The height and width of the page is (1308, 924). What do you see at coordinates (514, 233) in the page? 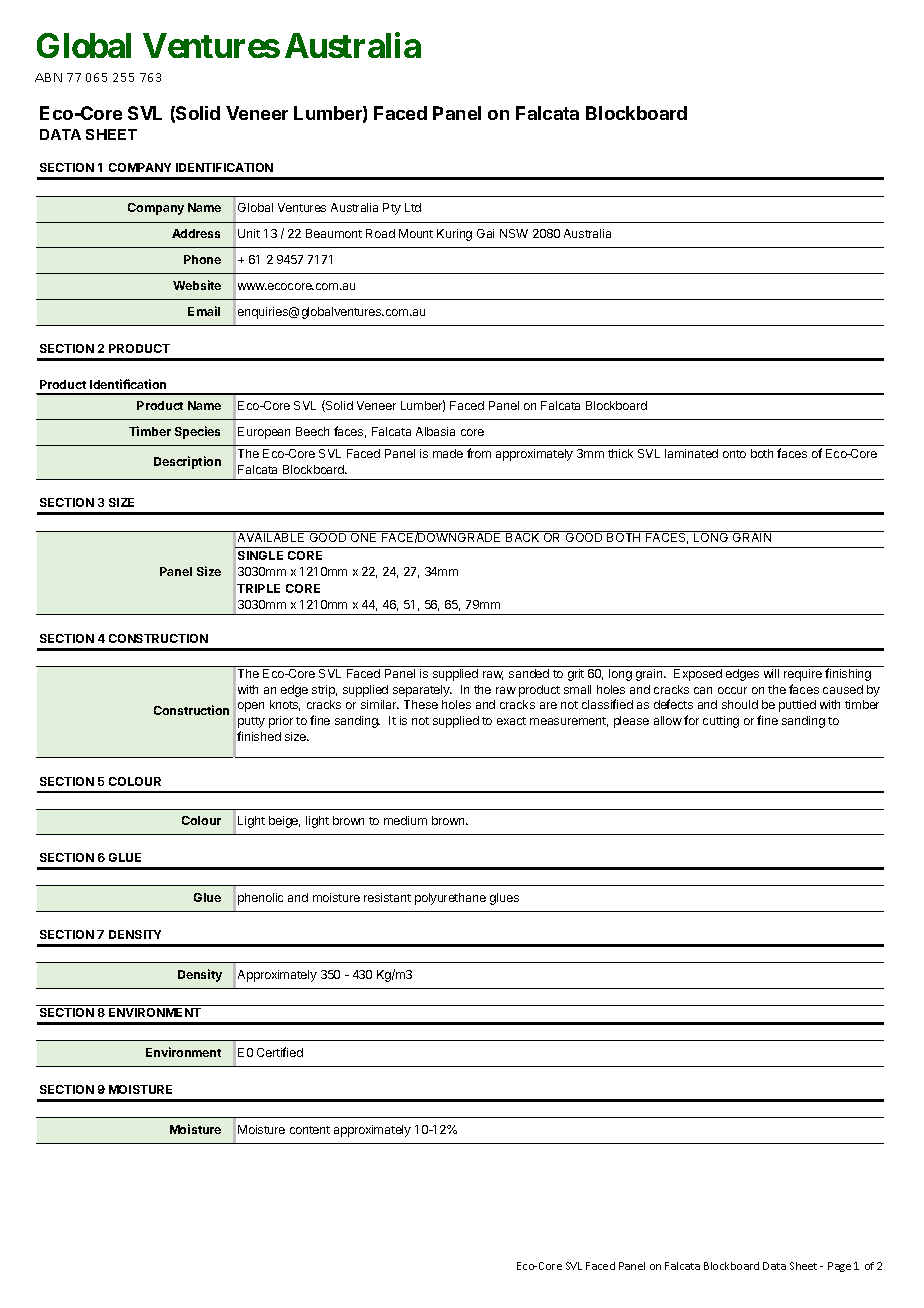
I see `NSW` at bounding box center [514, 233].
